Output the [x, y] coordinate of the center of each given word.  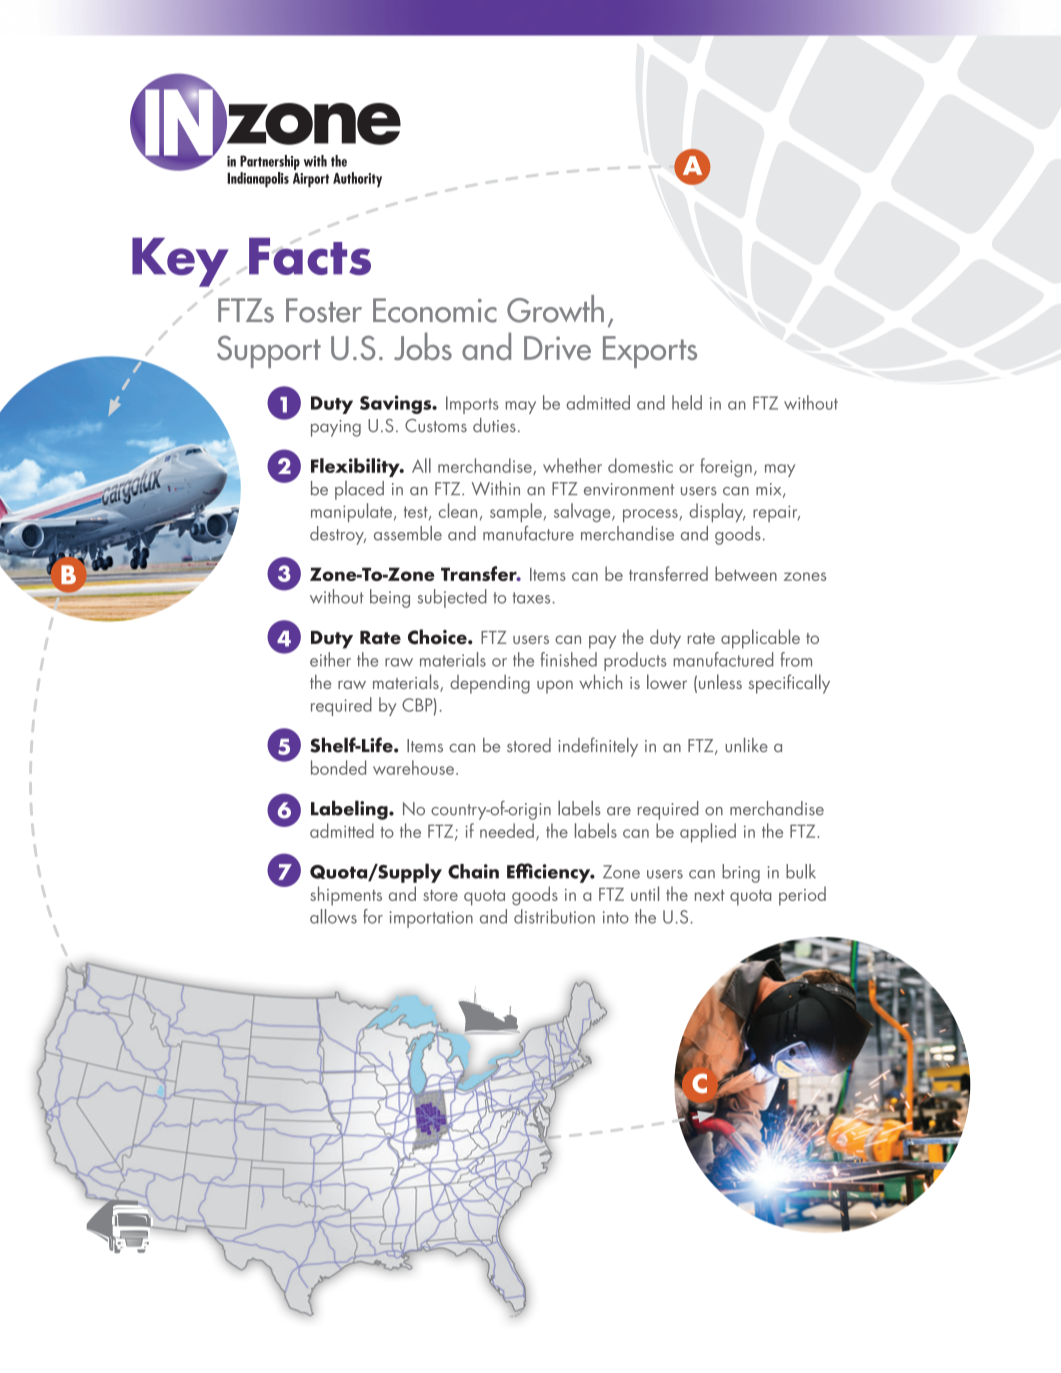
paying [336, 428]
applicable [760, 639]
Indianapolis [258, 179]
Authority [357, 179]
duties [494, 425]
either [330, 659]
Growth [555, 309]
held [687, 402]
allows [333, 916]
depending [490, 684]
